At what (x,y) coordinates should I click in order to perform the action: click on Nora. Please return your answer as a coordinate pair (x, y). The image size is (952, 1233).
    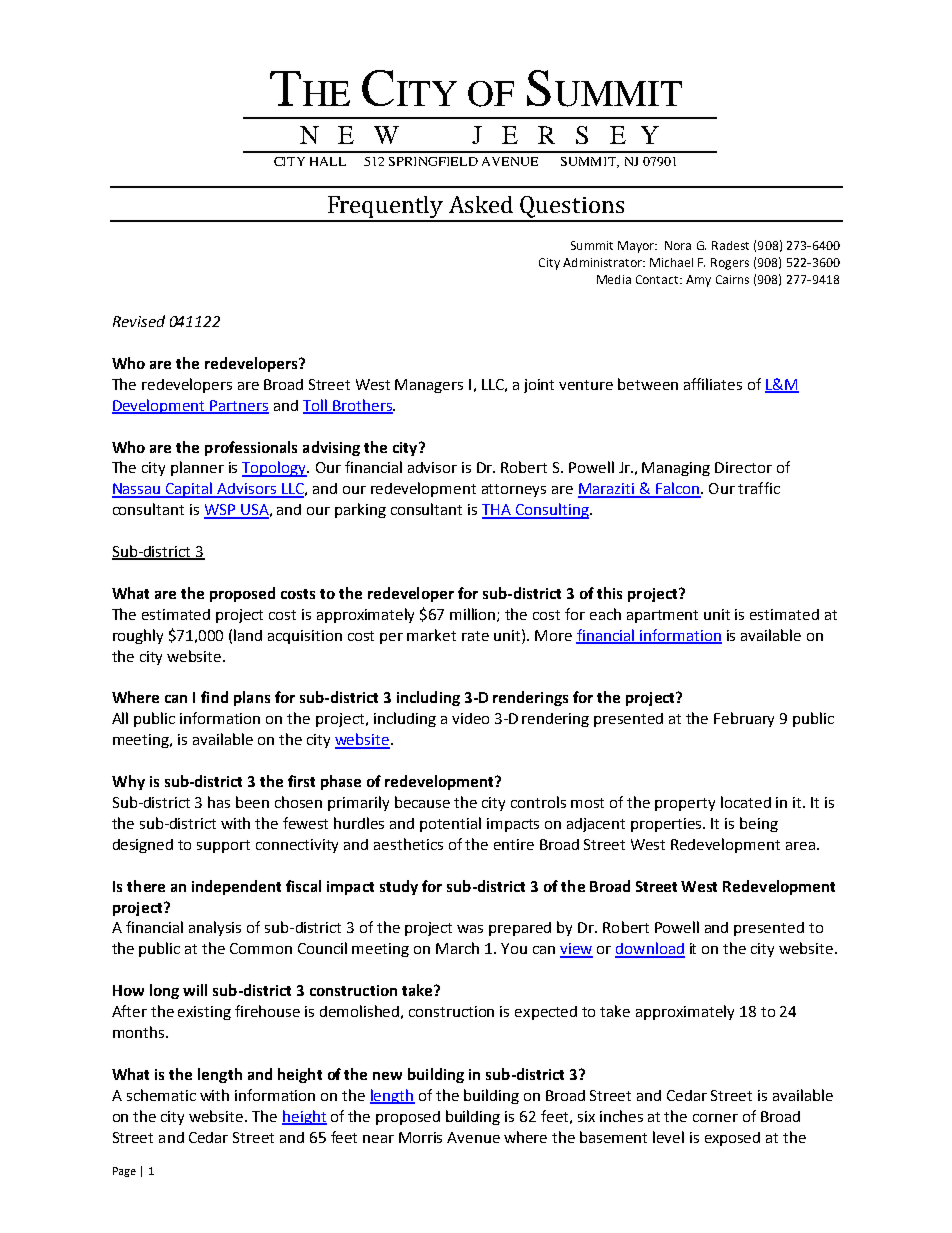
    Looking at the image, I should click on (678, 245).
